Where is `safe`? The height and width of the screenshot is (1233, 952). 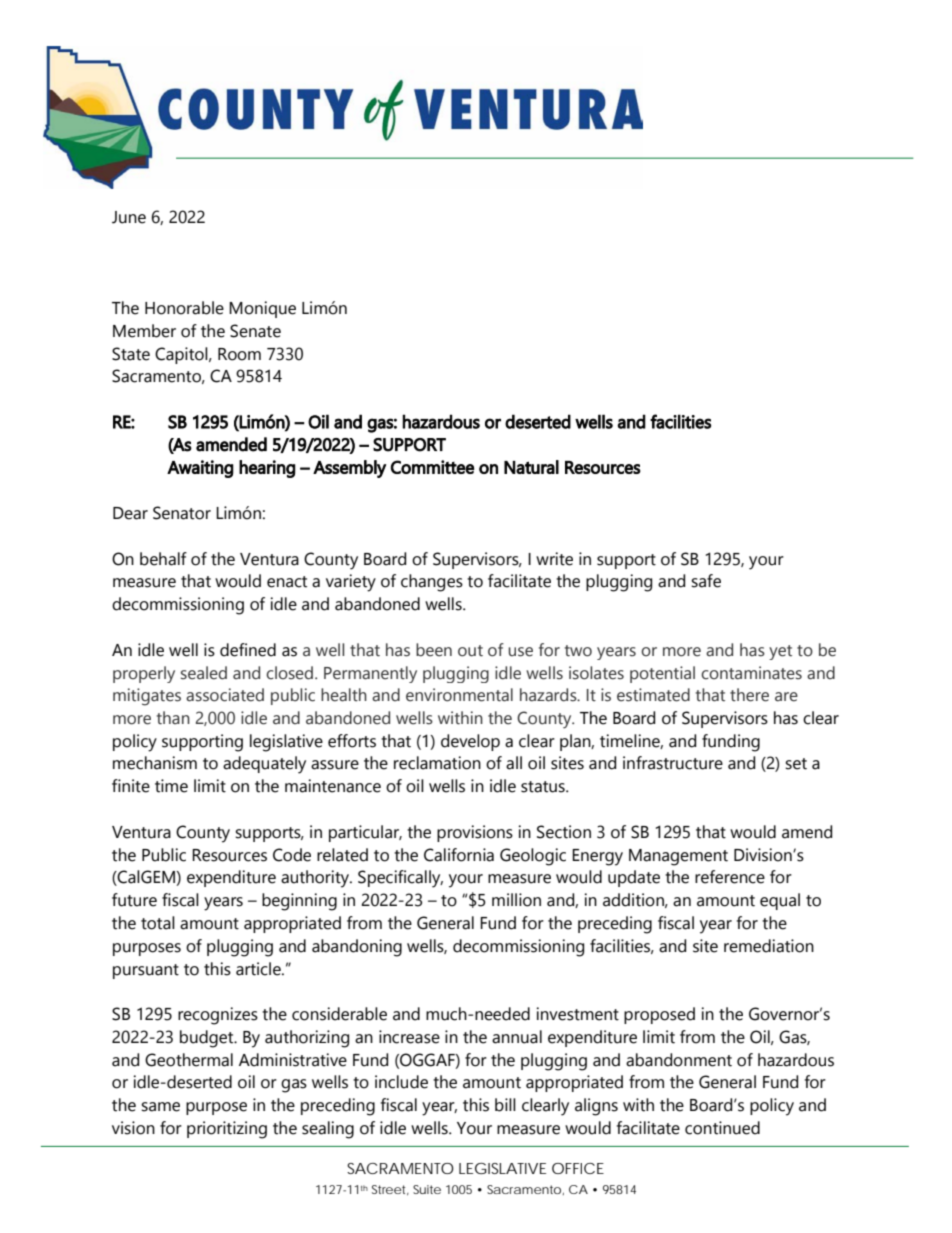
safe is located at coordinates (706, 581).
